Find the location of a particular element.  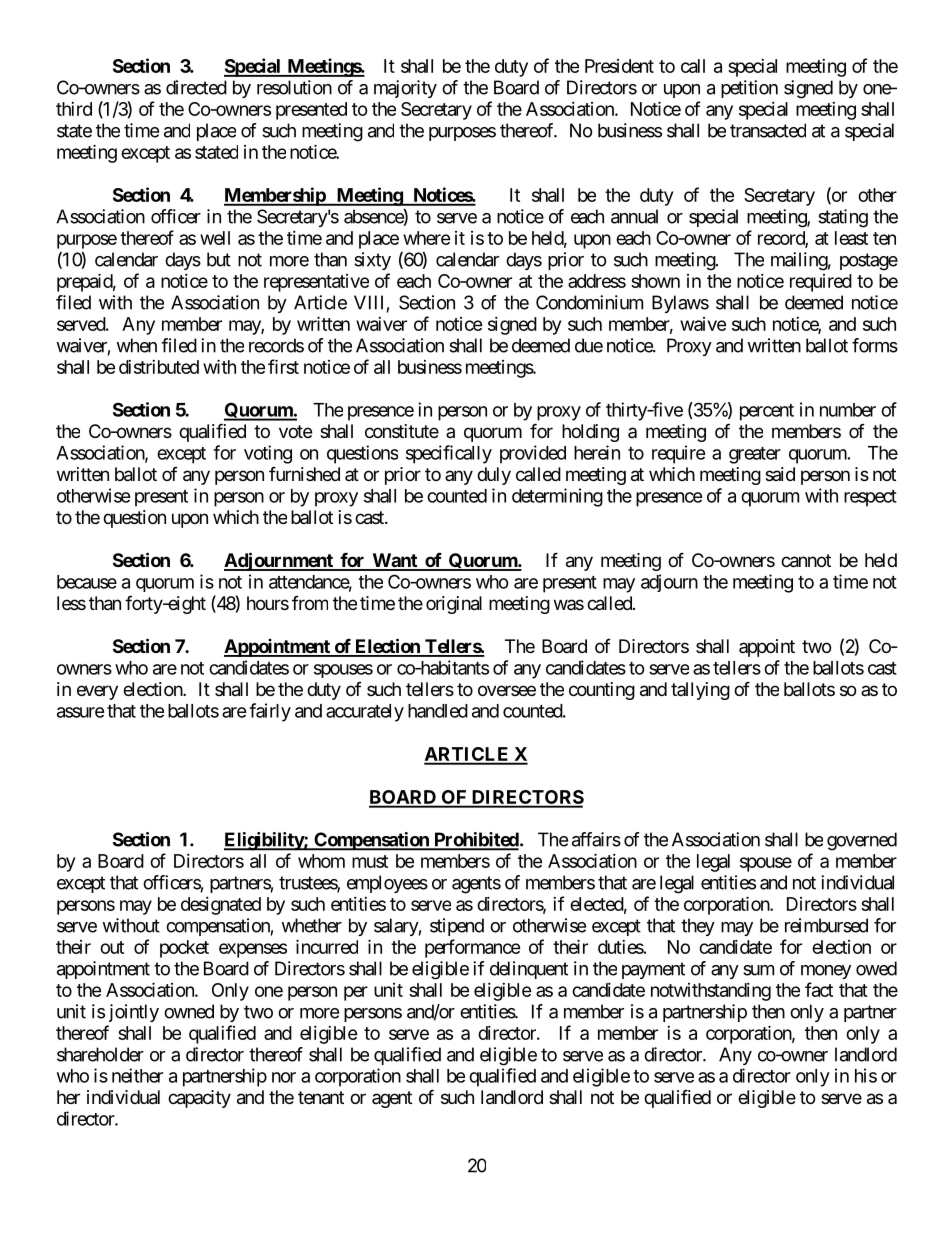

neither is located at coordinates (137, 1075).
